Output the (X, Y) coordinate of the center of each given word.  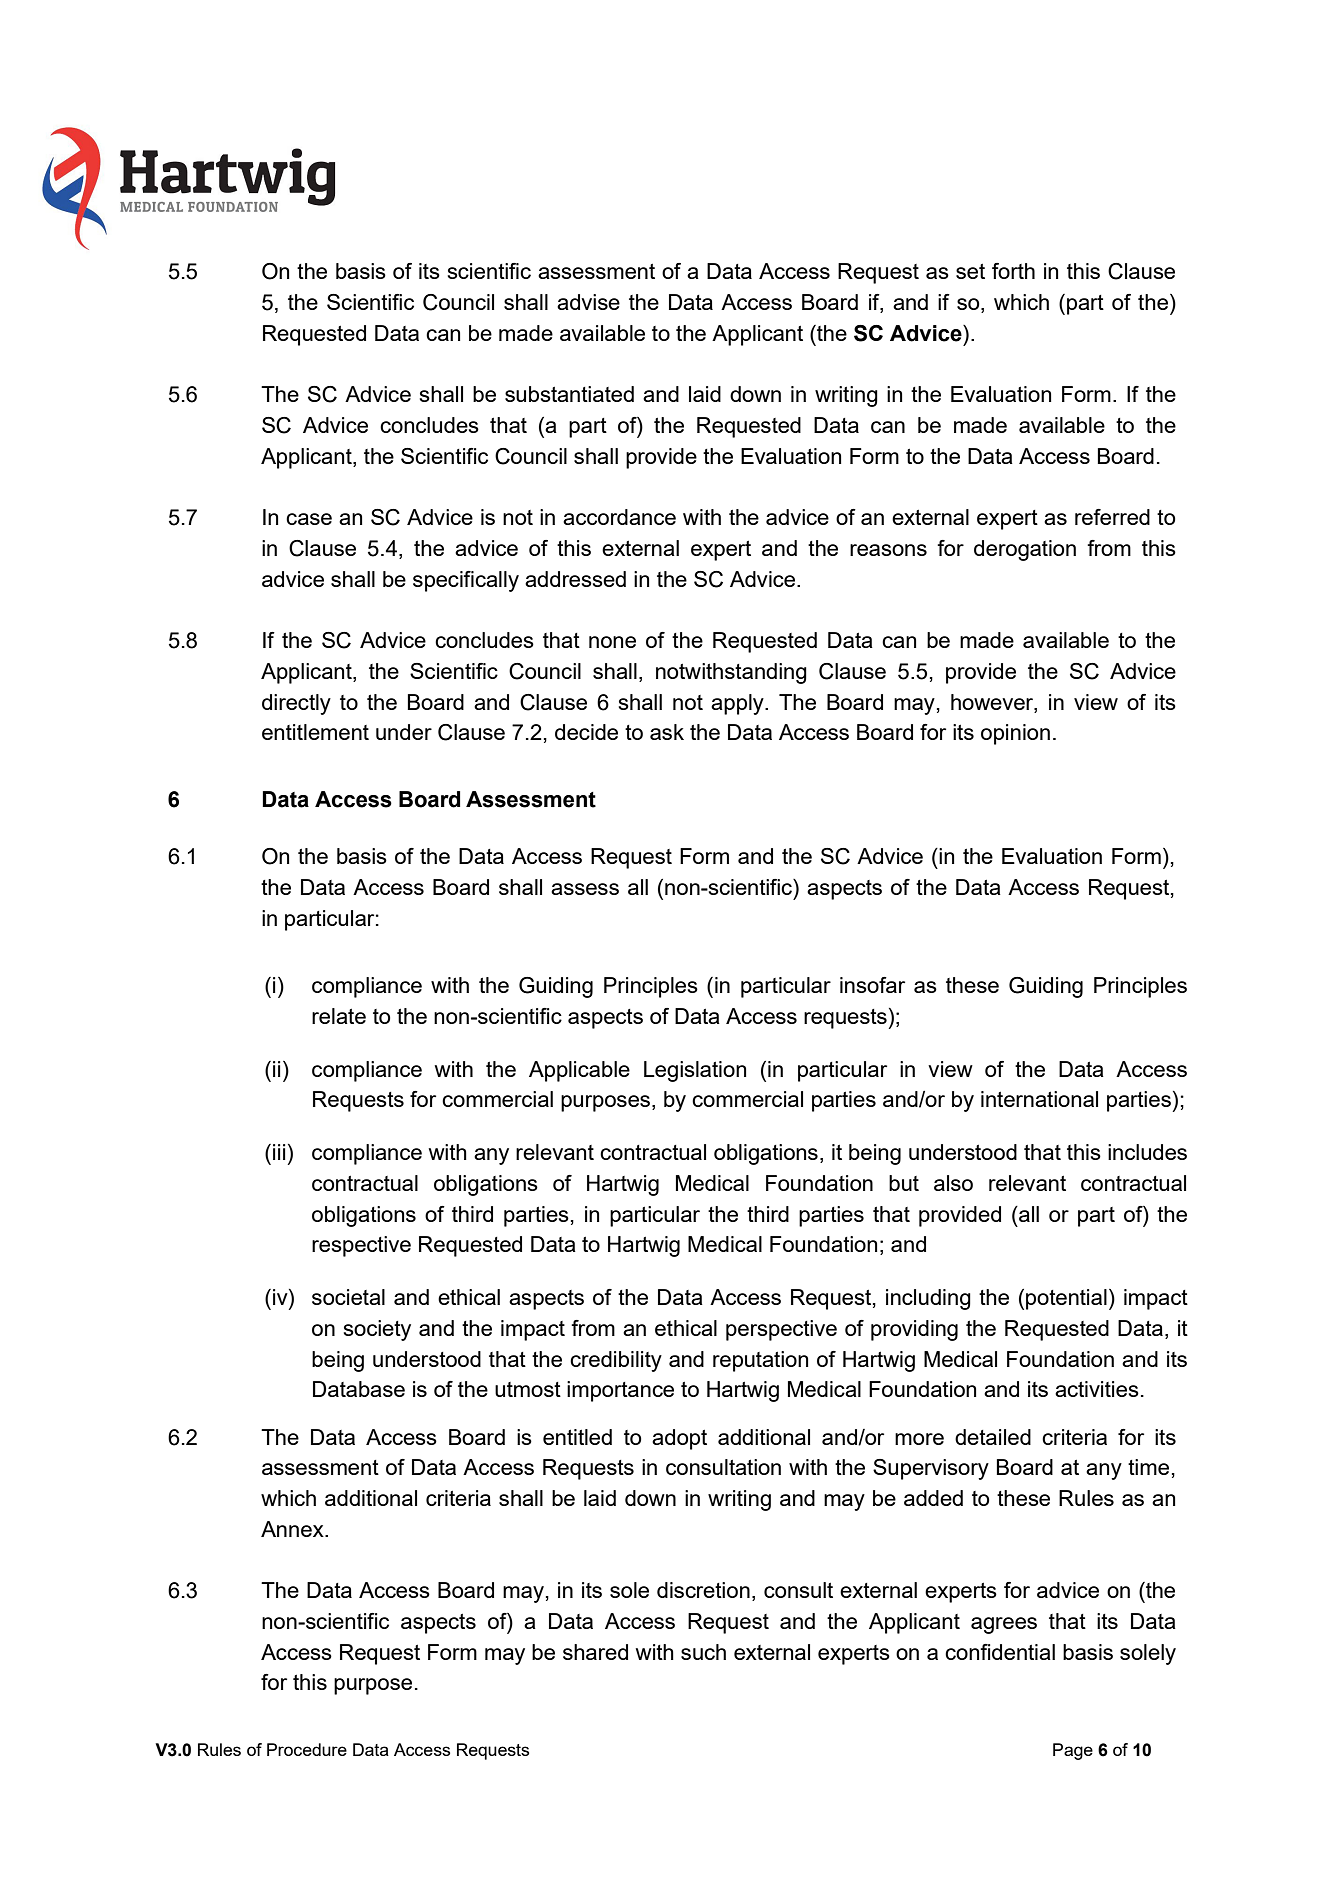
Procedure (307, 1749)
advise (588, 302)
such (703, 1652)
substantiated (569, 394)
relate (339, 1016)
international (1039, 1099)
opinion (1015, 734)
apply (738, 704)
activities (1097, 1389)
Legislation (695, 1071)
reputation (760, 1361)
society (377, 1330)
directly (296, 704)
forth (1013, 271)
